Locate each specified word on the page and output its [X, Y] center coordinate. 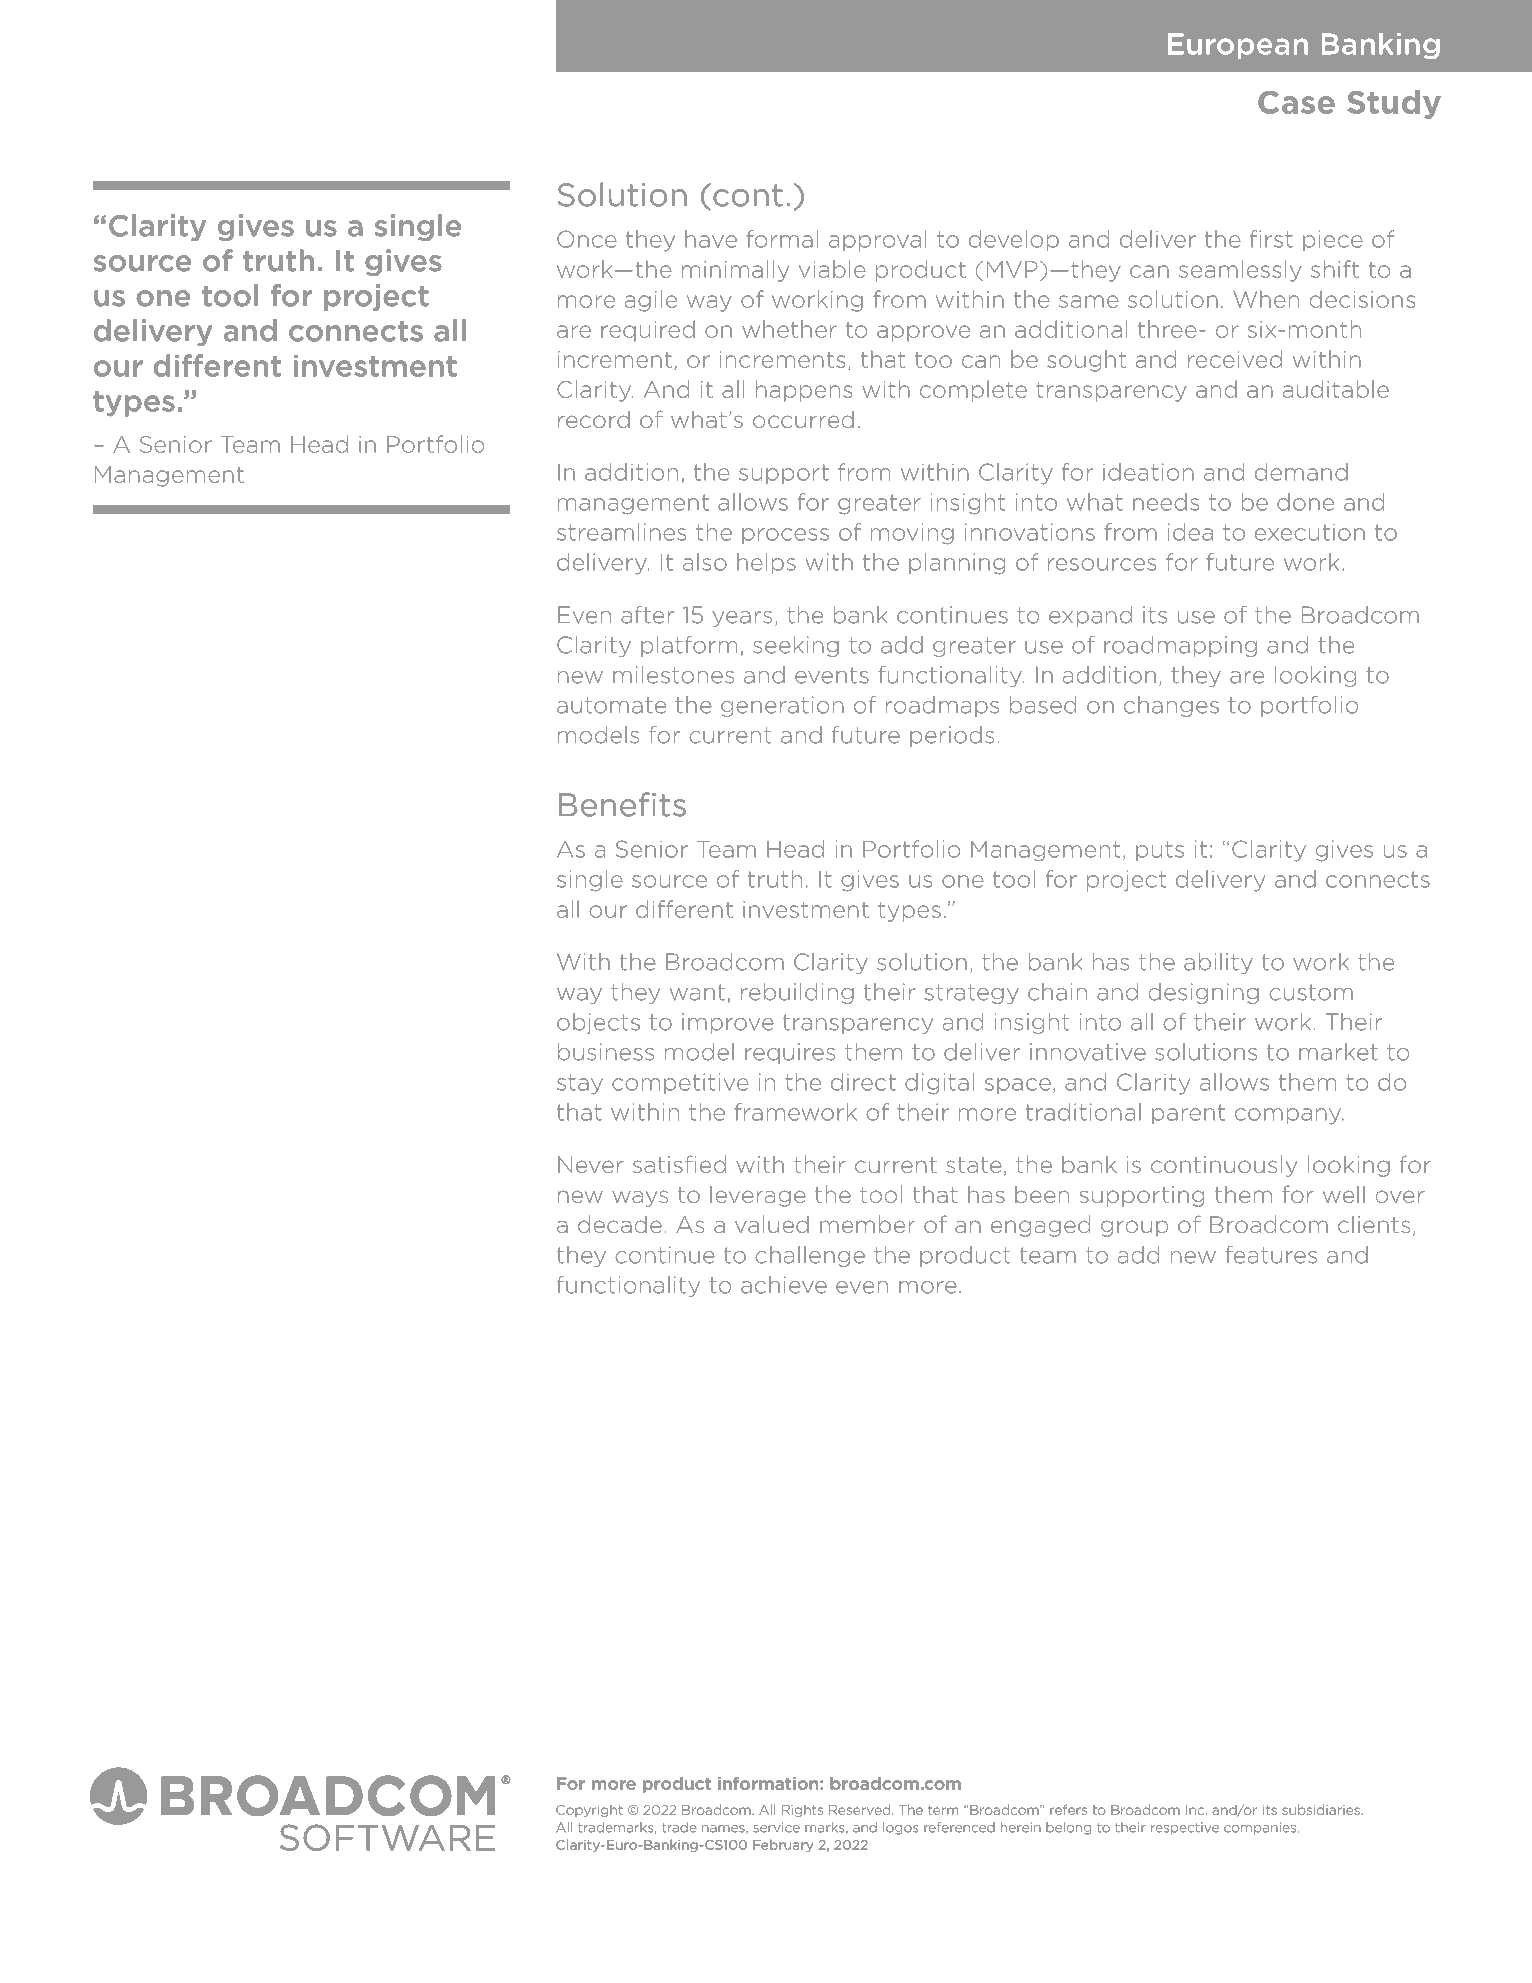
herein [1020, 1827]
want [697, 992]
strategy [971, 994]
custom [1311, 992]
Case [1296, 102]
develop [1014, 240]
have [711, 239]
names [724, 1829]
